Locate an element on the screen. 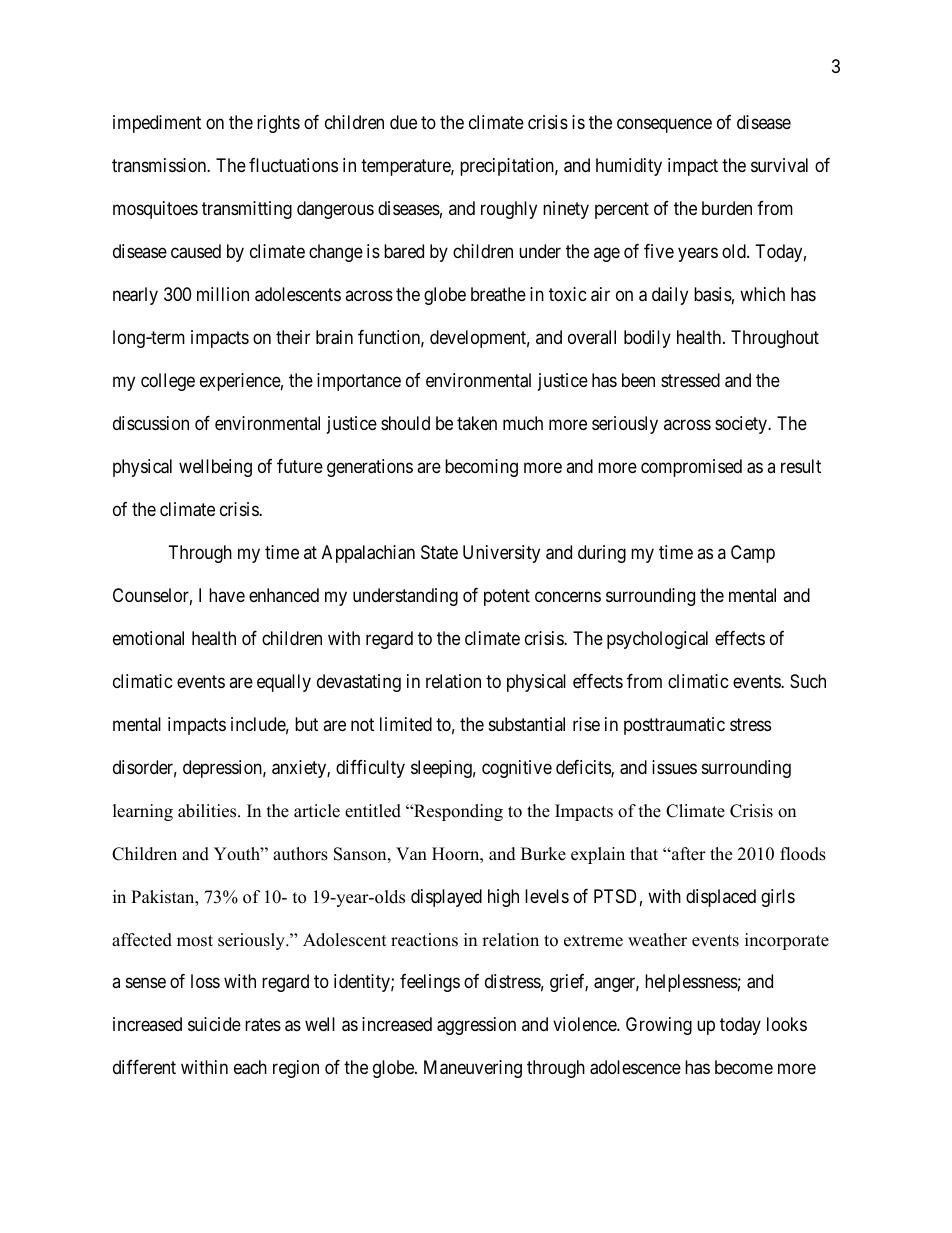 Image resolution: width=952 pixels, height=1233 pixels. aggression is located at coordinates (476, 1026).
